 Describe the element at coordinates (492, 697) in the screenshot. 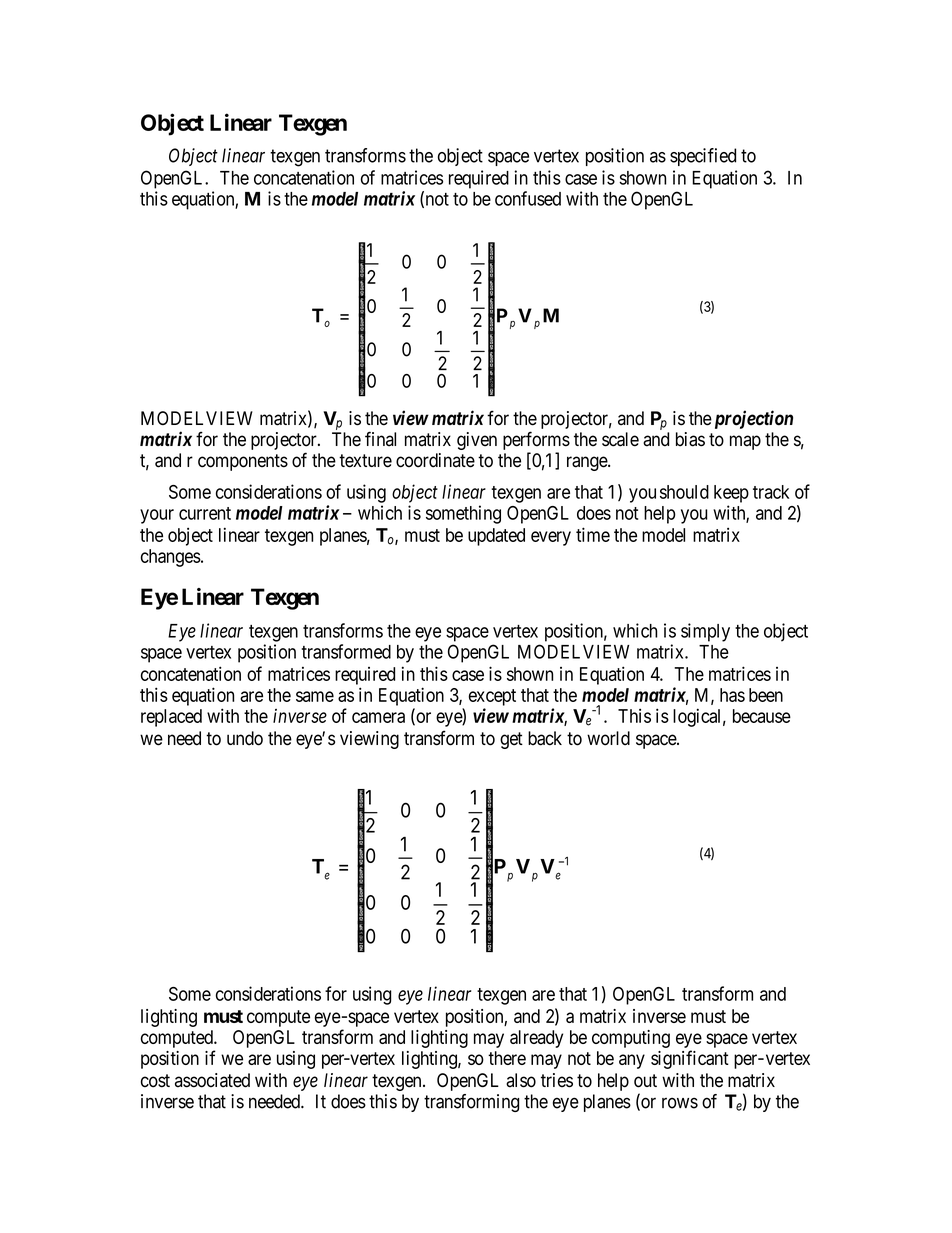

I see `except` at that location.
